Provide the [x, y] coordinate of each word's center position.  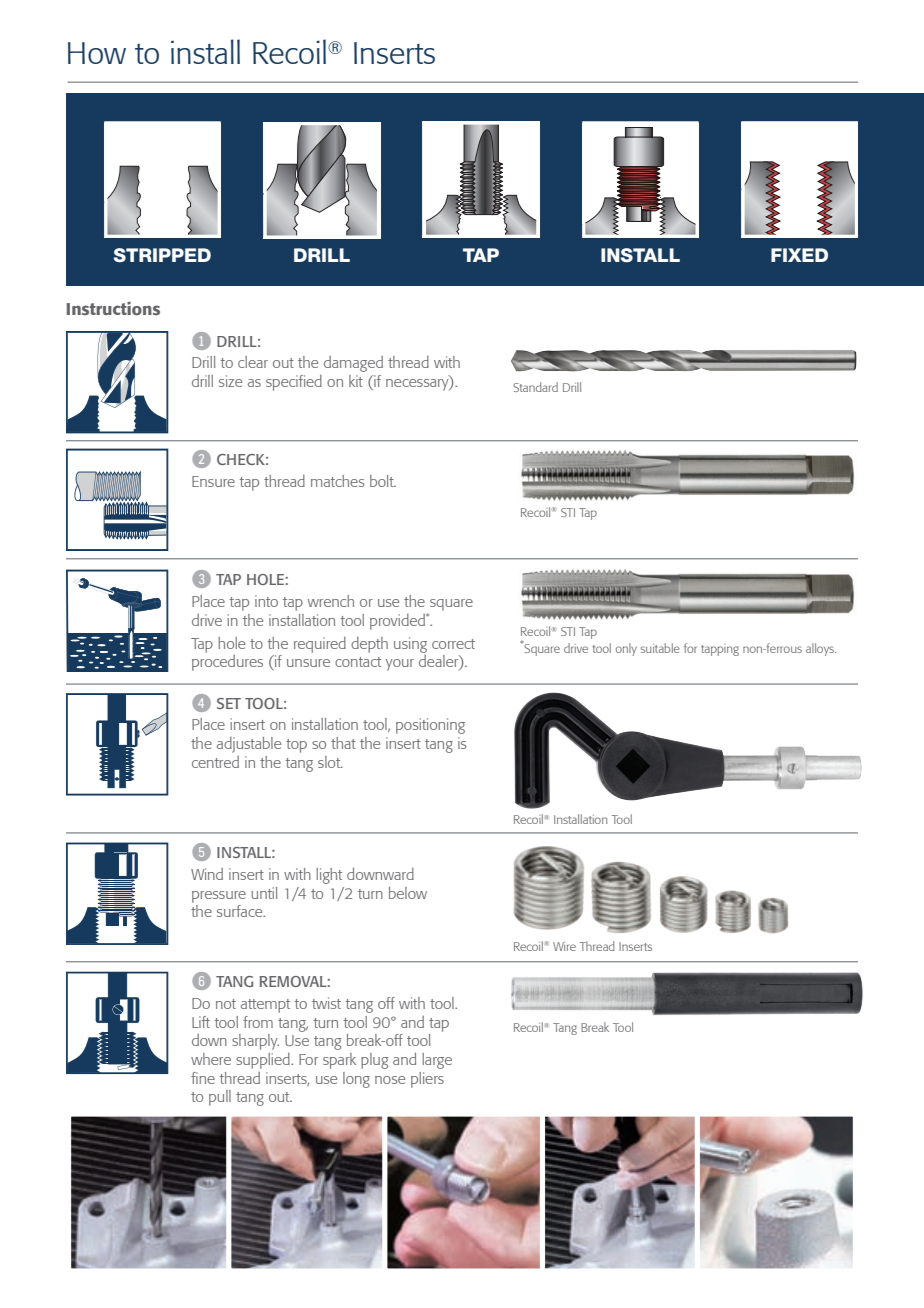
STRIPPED [162, 255]
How [97, 53]
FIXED [799, 255]
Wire [564, 946]
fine [203, 1078]
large [437, 1061]
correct [453, 644]
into [266, 601]
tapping [720, 650]
